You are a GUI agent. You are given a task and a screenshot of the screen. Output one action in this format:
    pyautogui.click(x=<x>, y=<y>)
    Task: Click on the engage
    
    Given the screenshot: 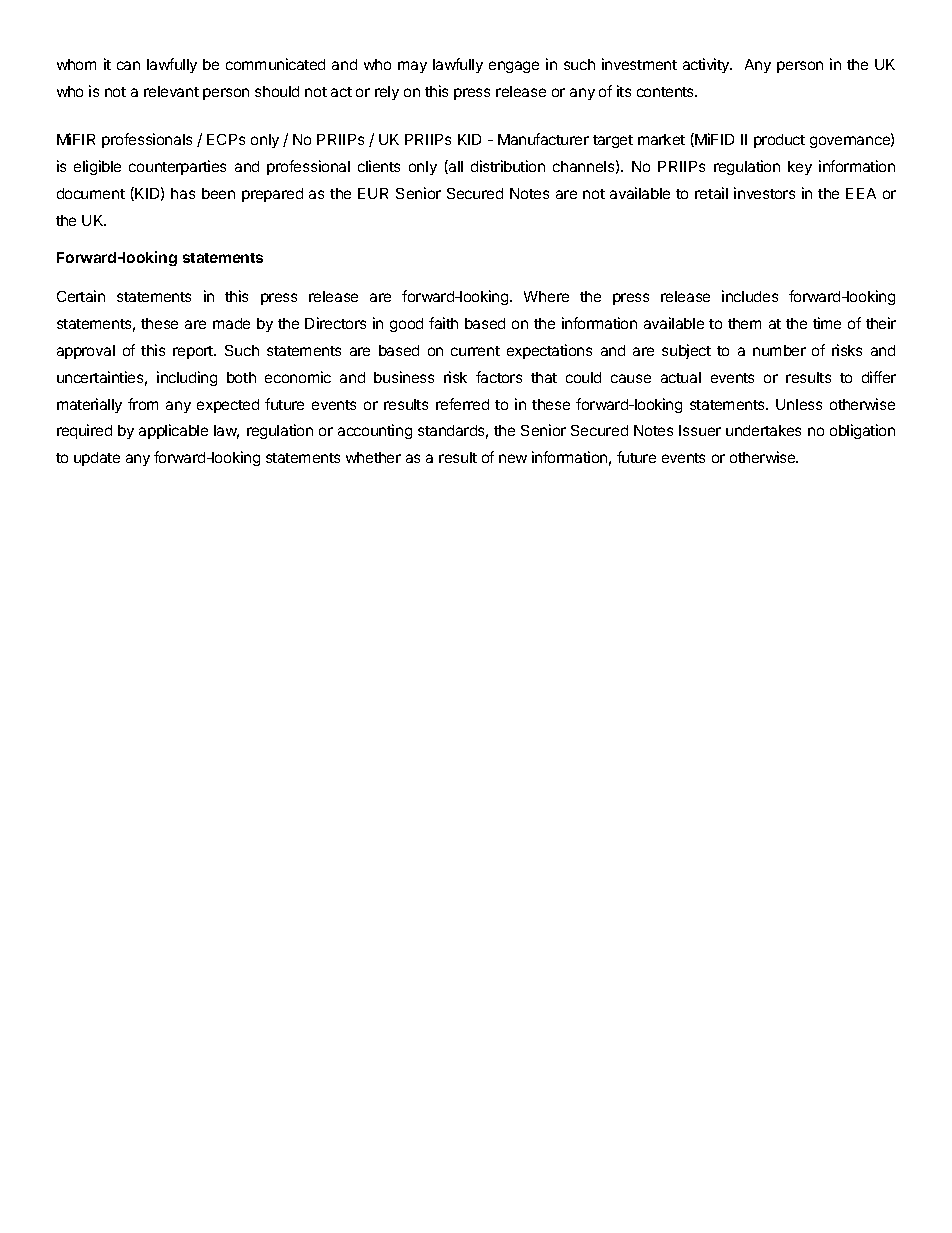 What is the action you would take?
    pyautogui.click(x=514, y=67)
